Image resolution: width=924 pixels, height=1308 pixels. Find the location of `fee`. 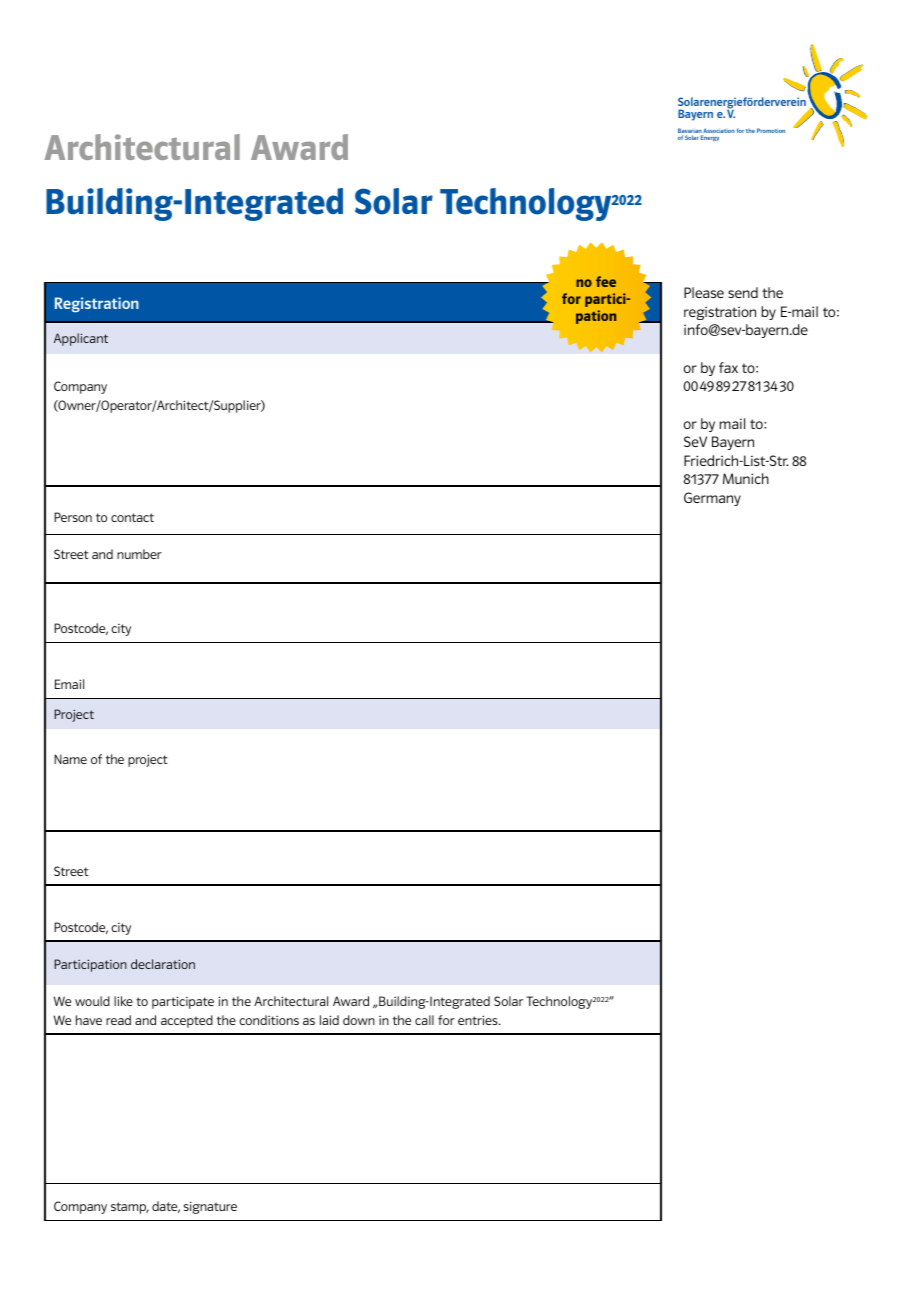

fee is located at coordinates (606, 281).
